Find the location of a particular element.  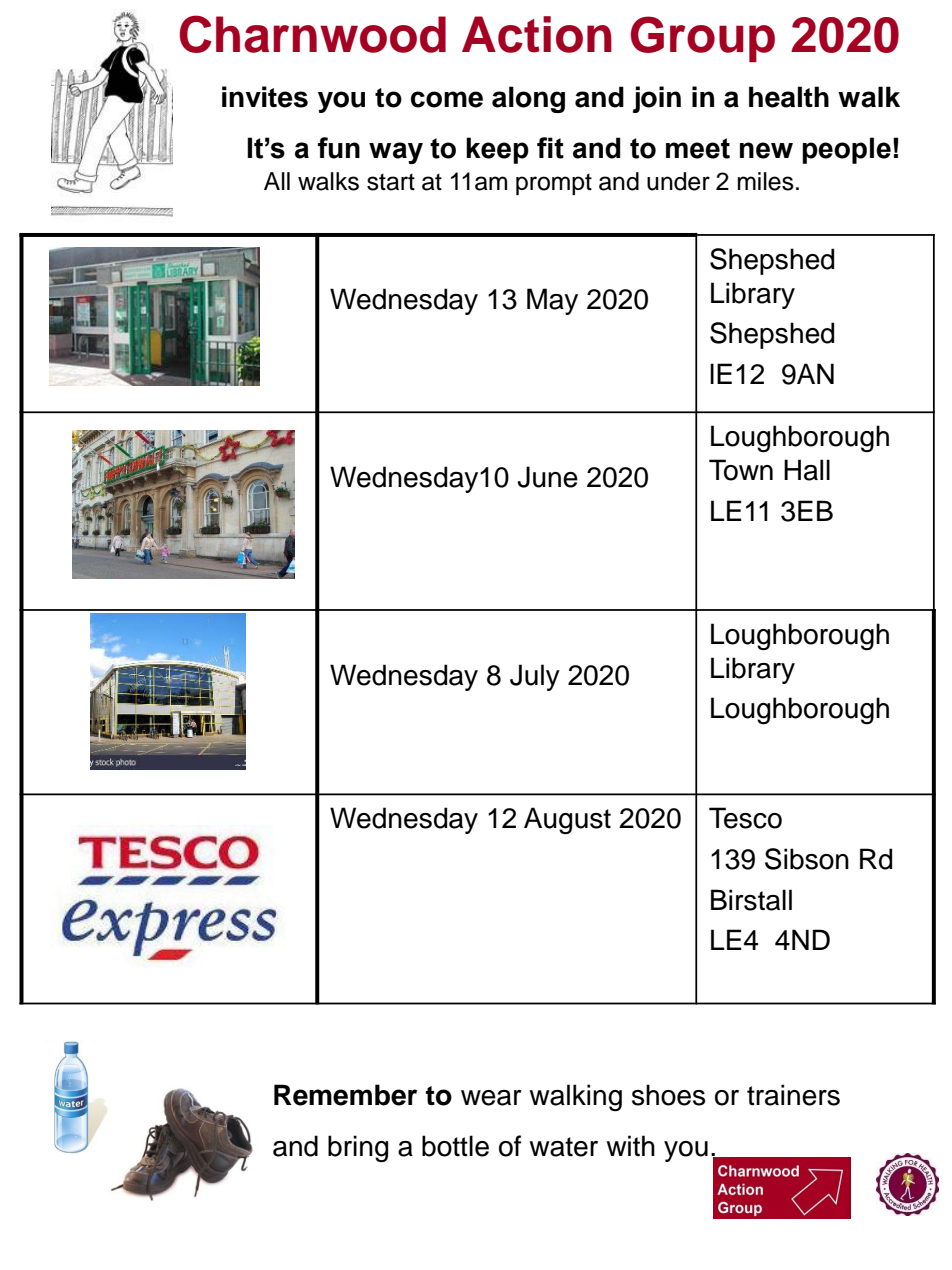

Charnwood is located at coordinates (313, 34).
